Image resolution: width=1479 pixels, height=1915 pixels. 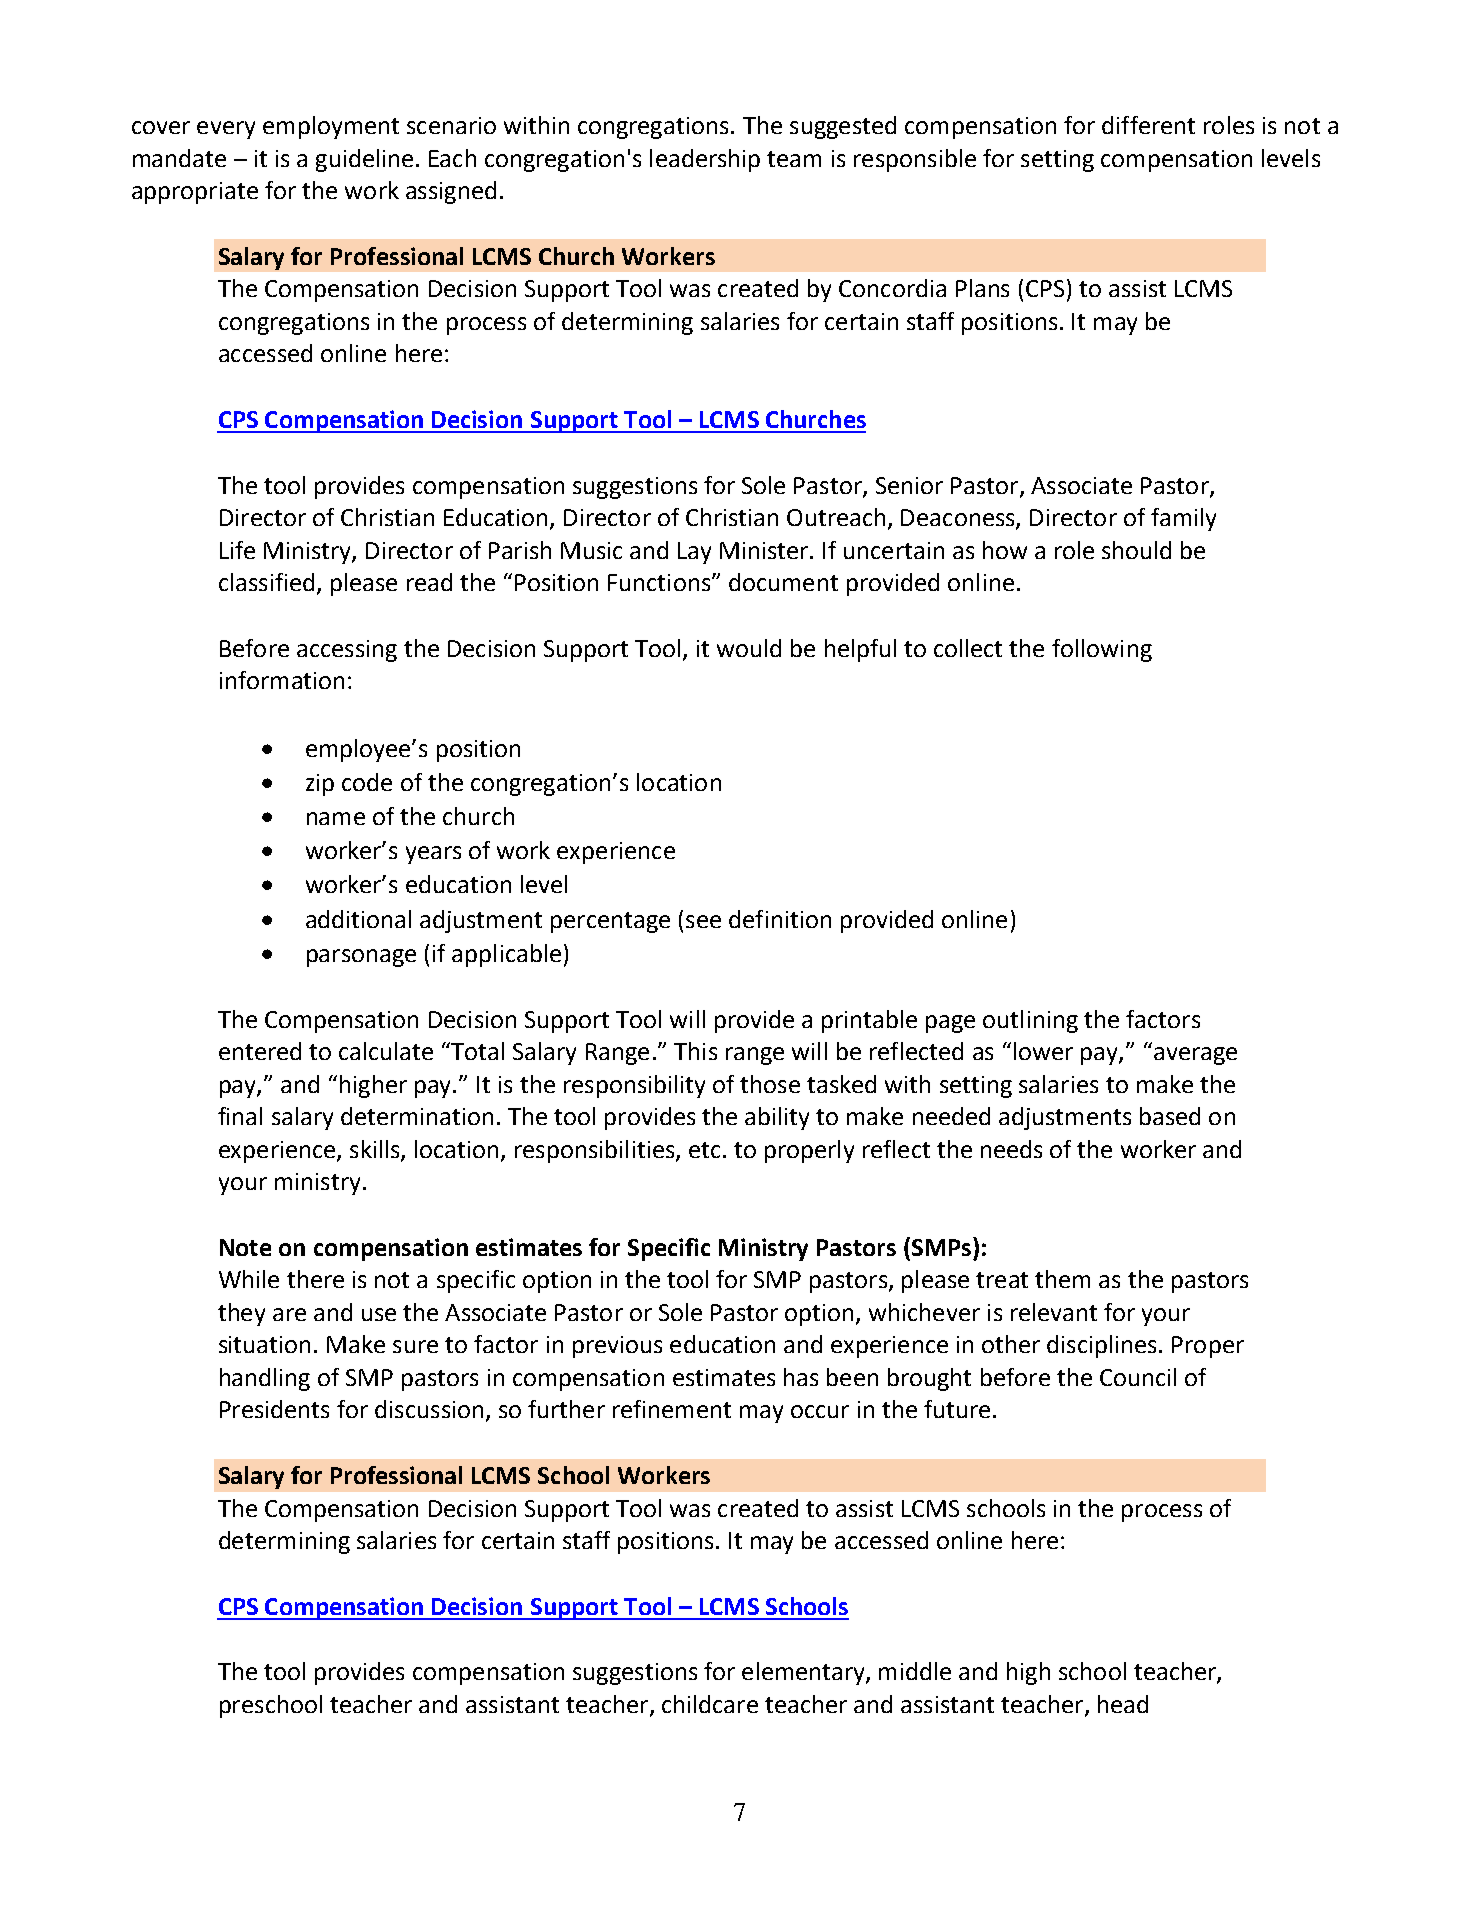 What do you see at coordinates (1136, 550) in the screenshot?
I see `should` at bounding box center [1136, 550].
